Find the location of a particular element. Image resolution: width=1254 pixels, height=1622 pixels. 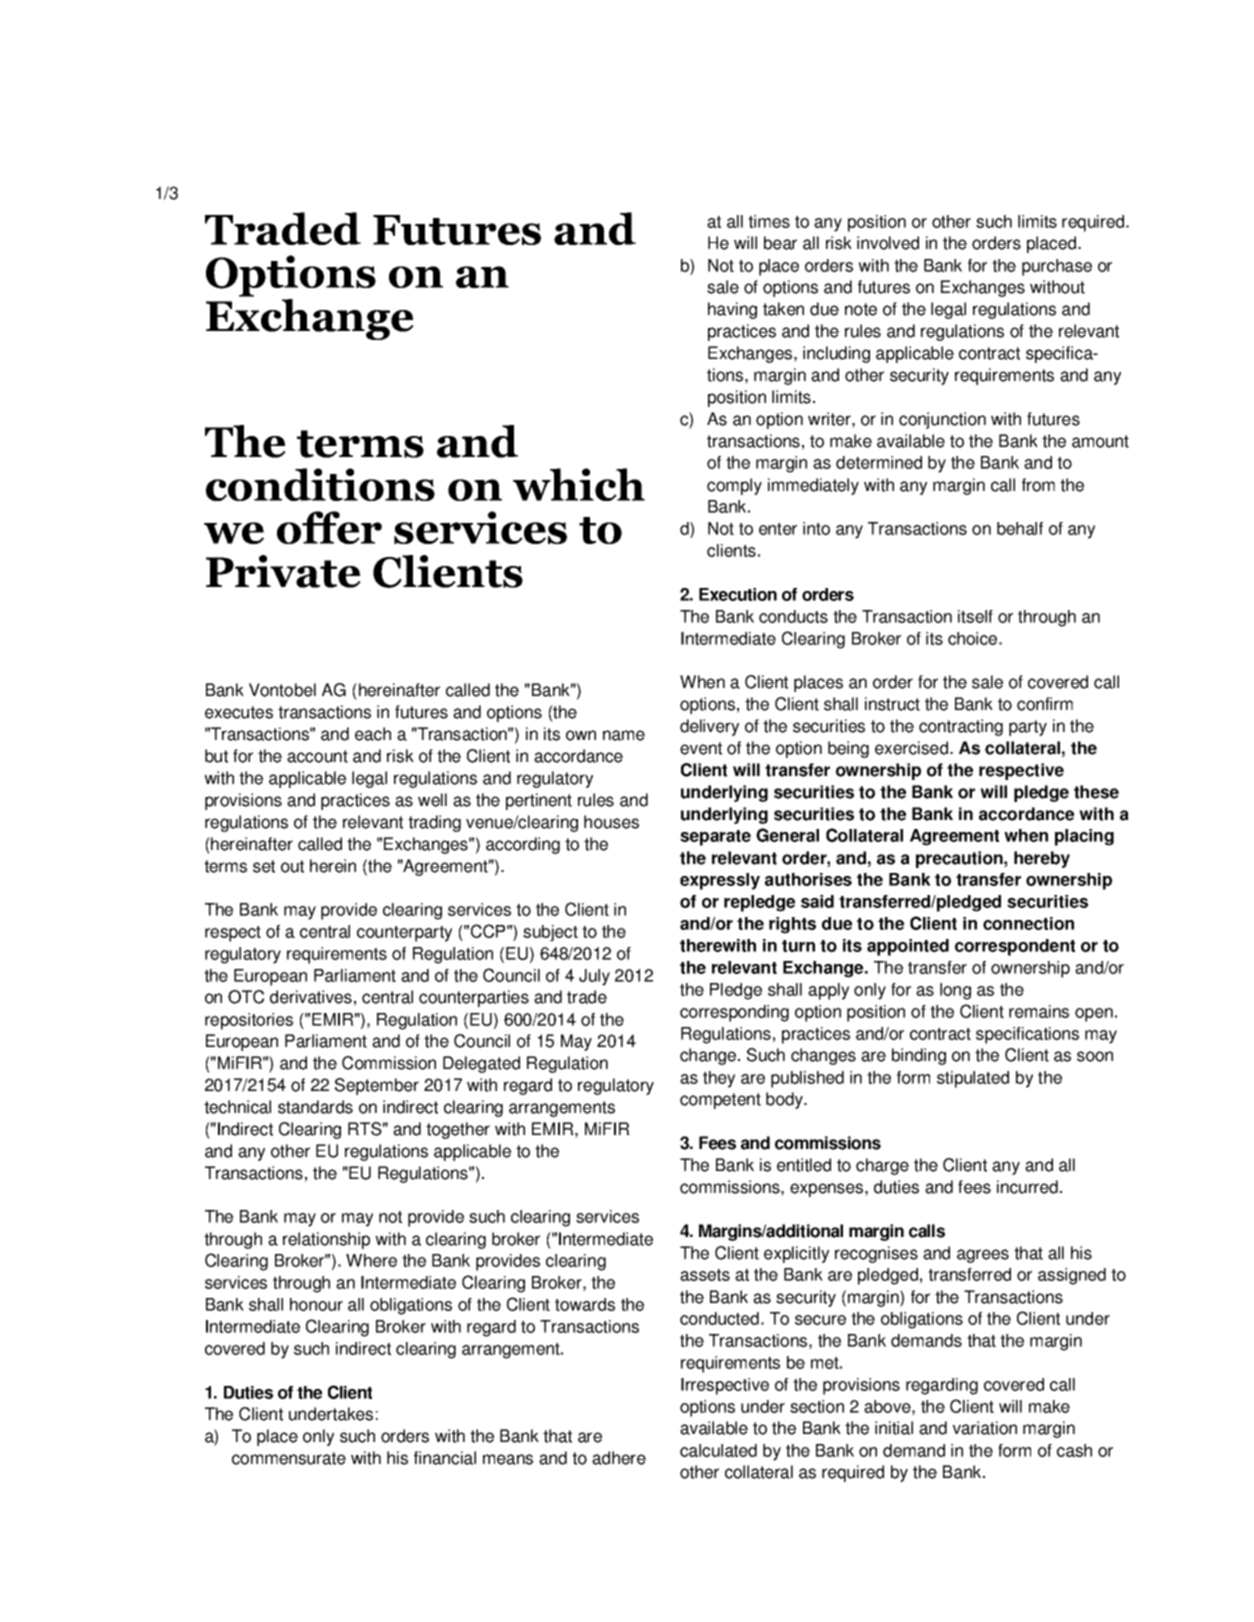

itself is located at coordinates (975, 616).
